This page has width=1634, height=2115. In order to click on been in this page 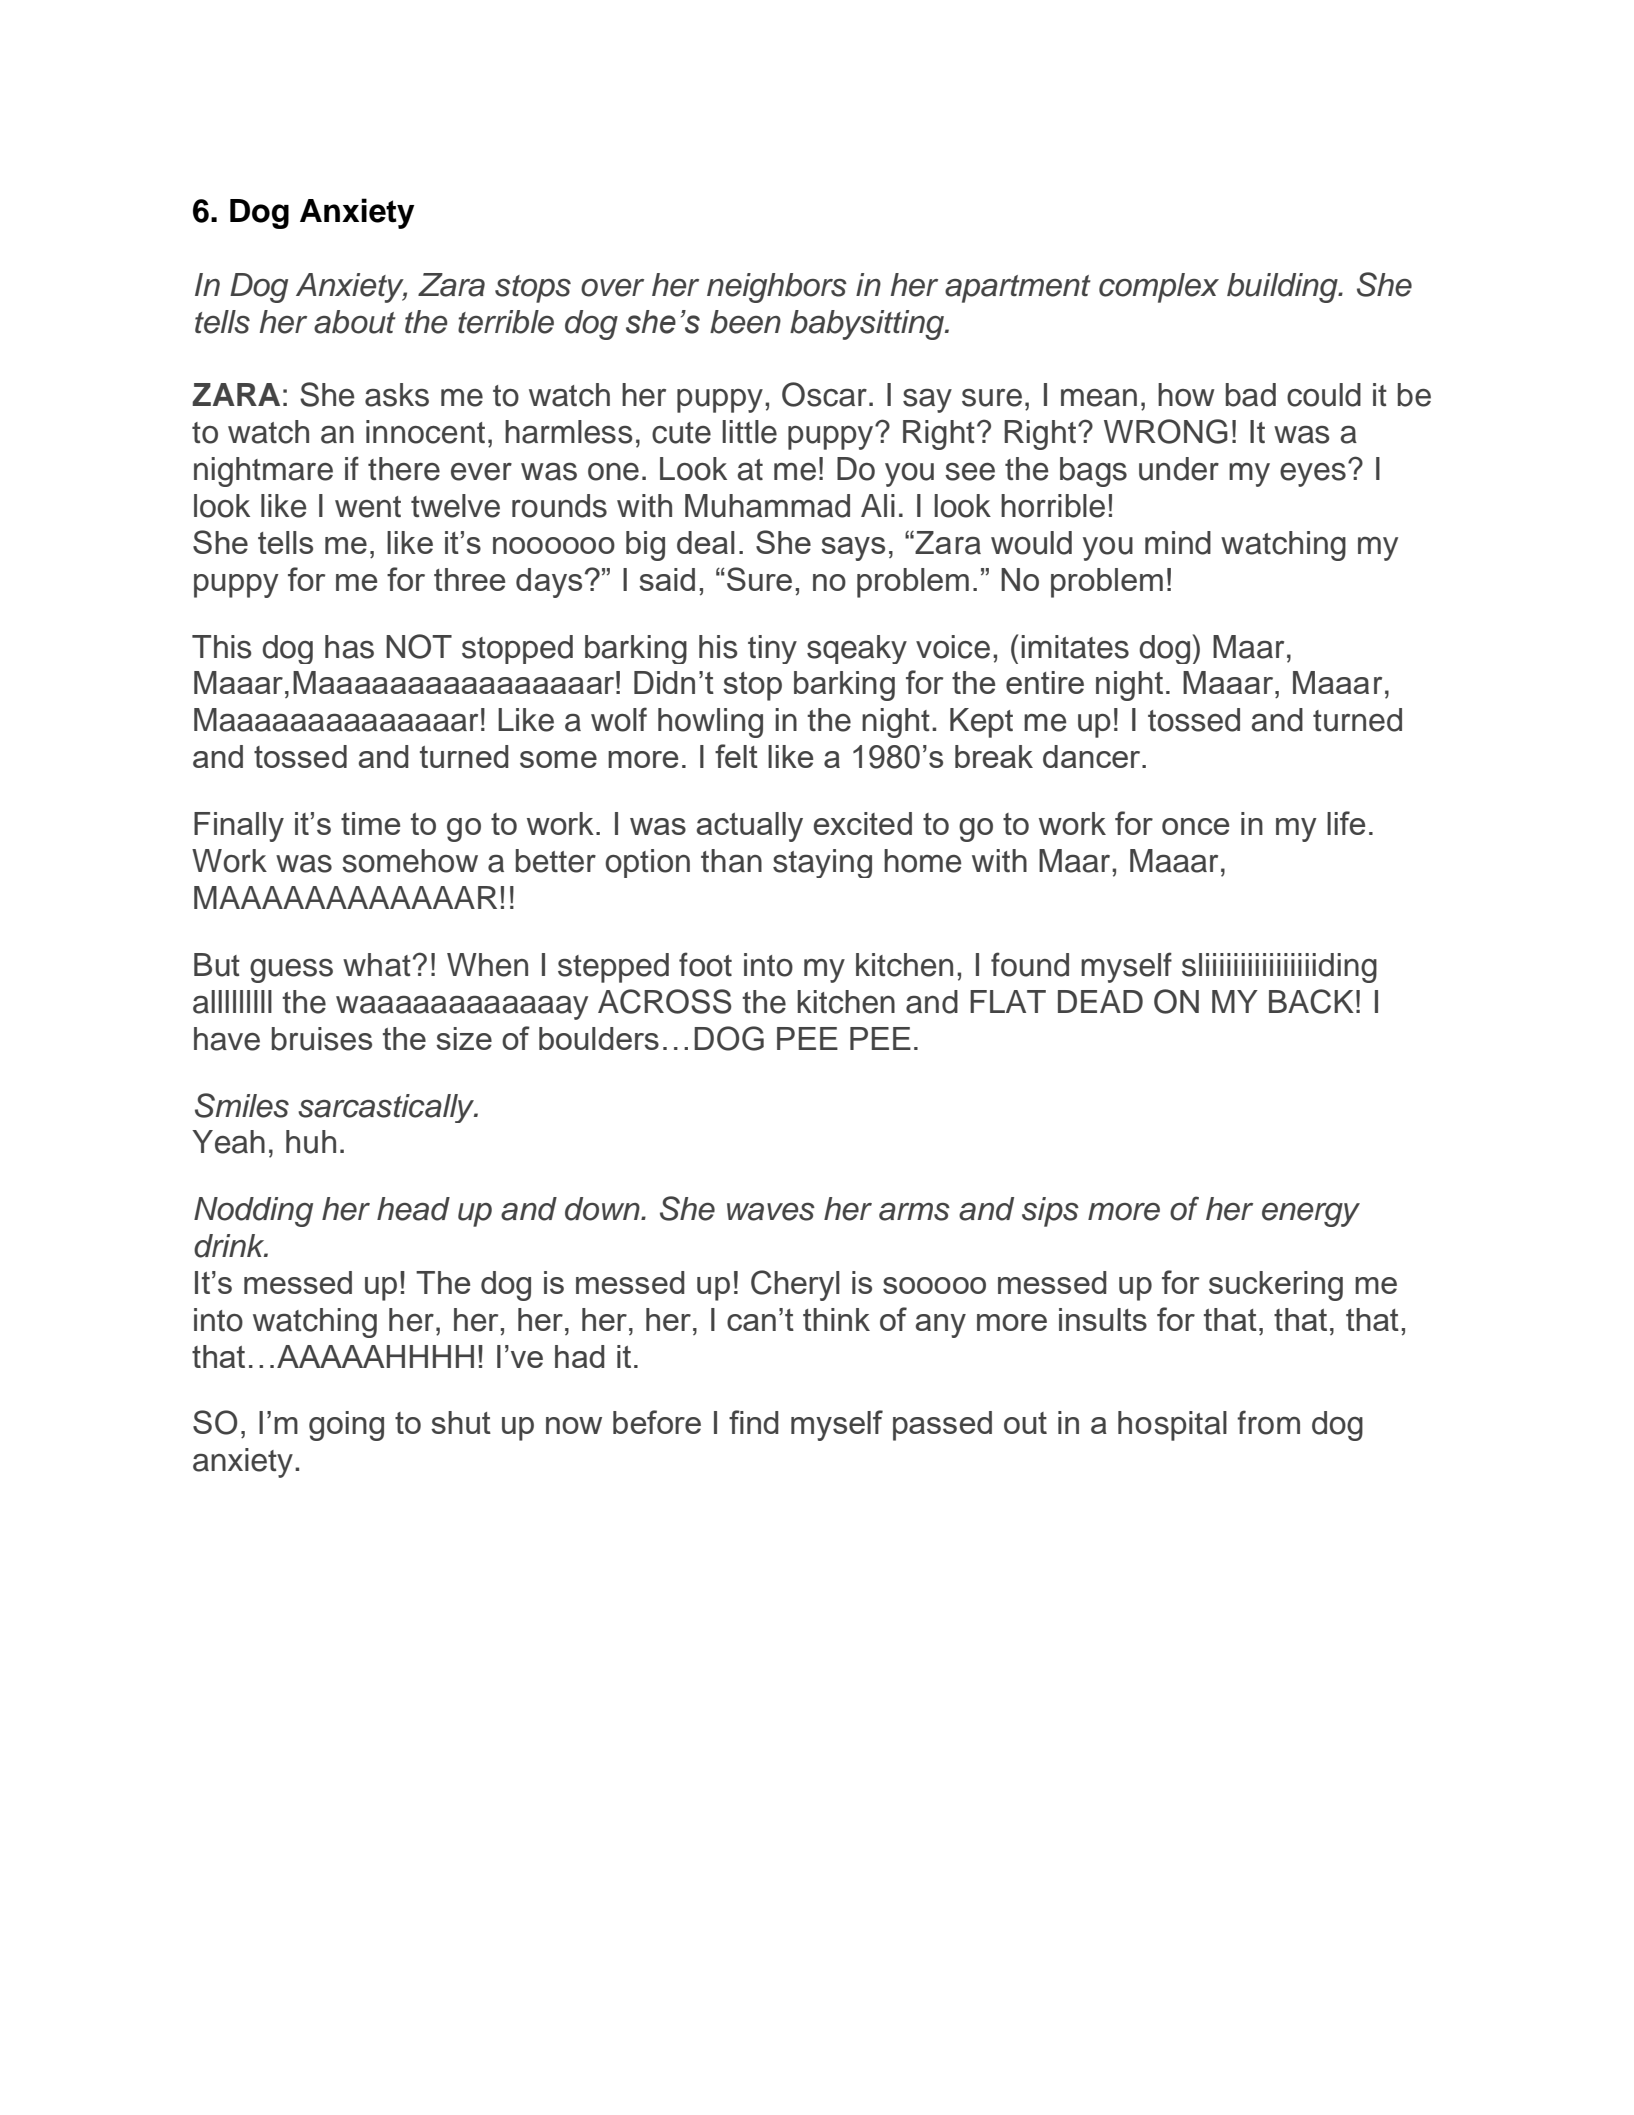, I will do `click(745, 322)`.
